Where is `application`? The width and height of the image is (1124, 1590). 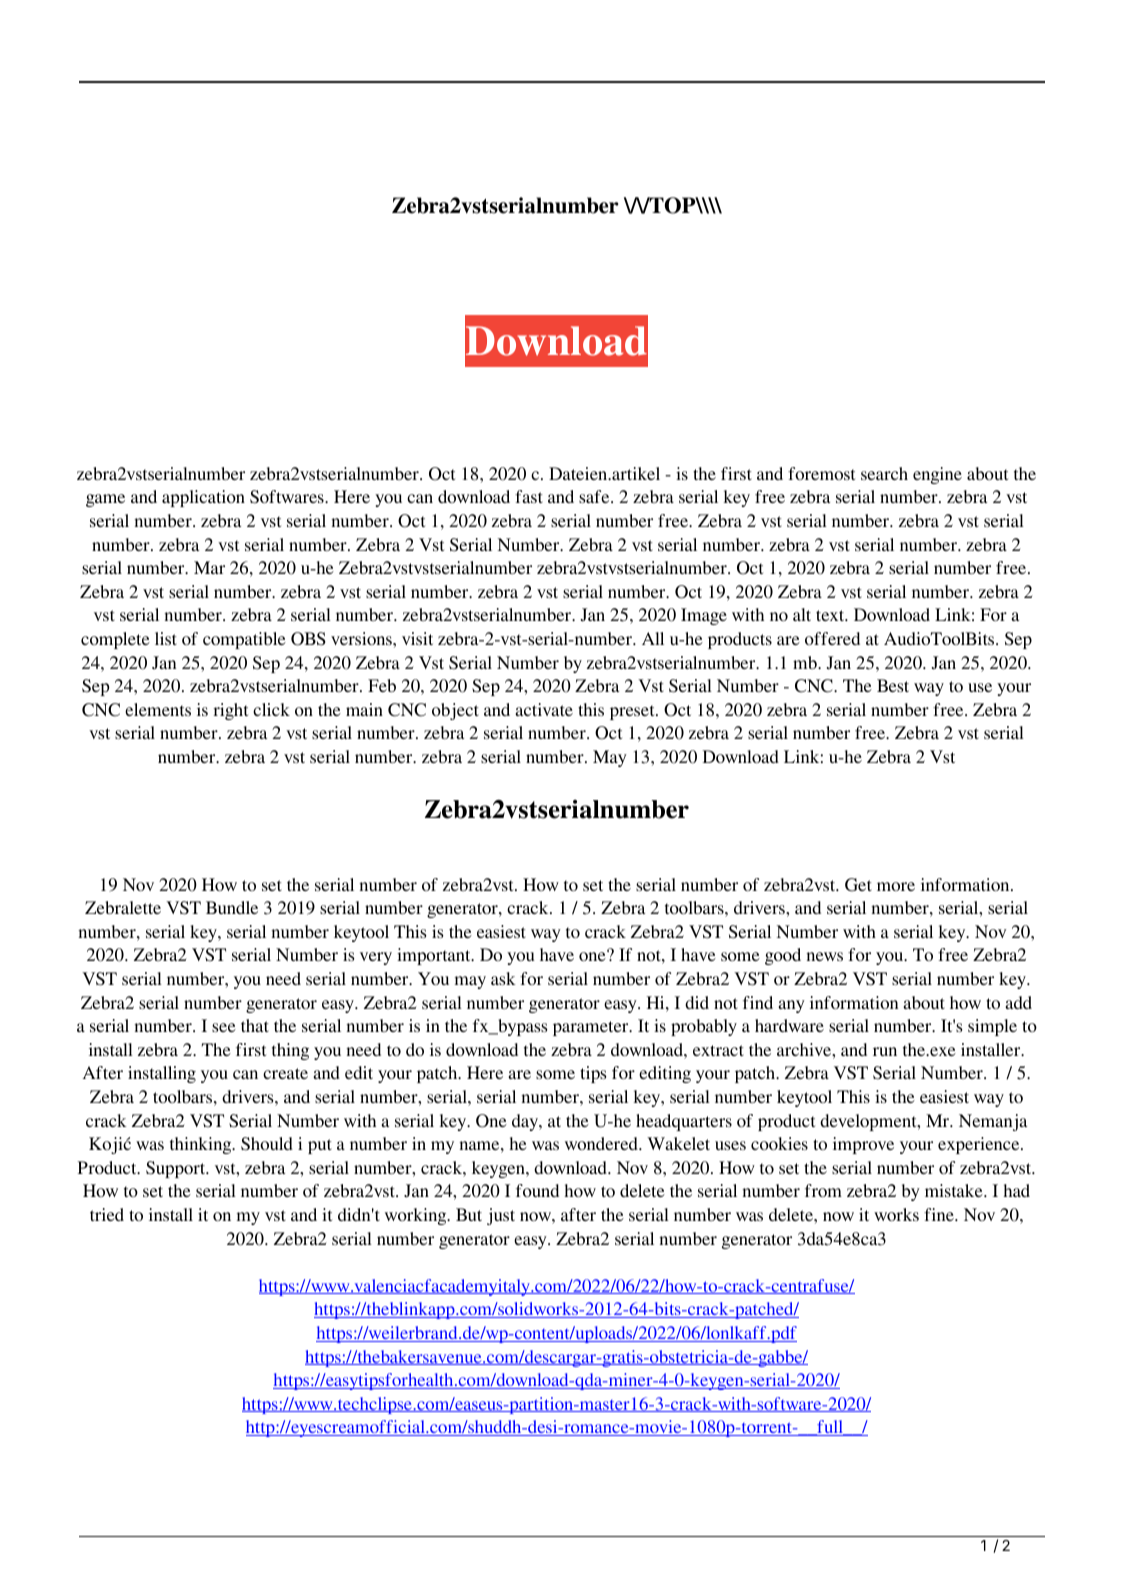
application is located at coordinates (203, 498).
